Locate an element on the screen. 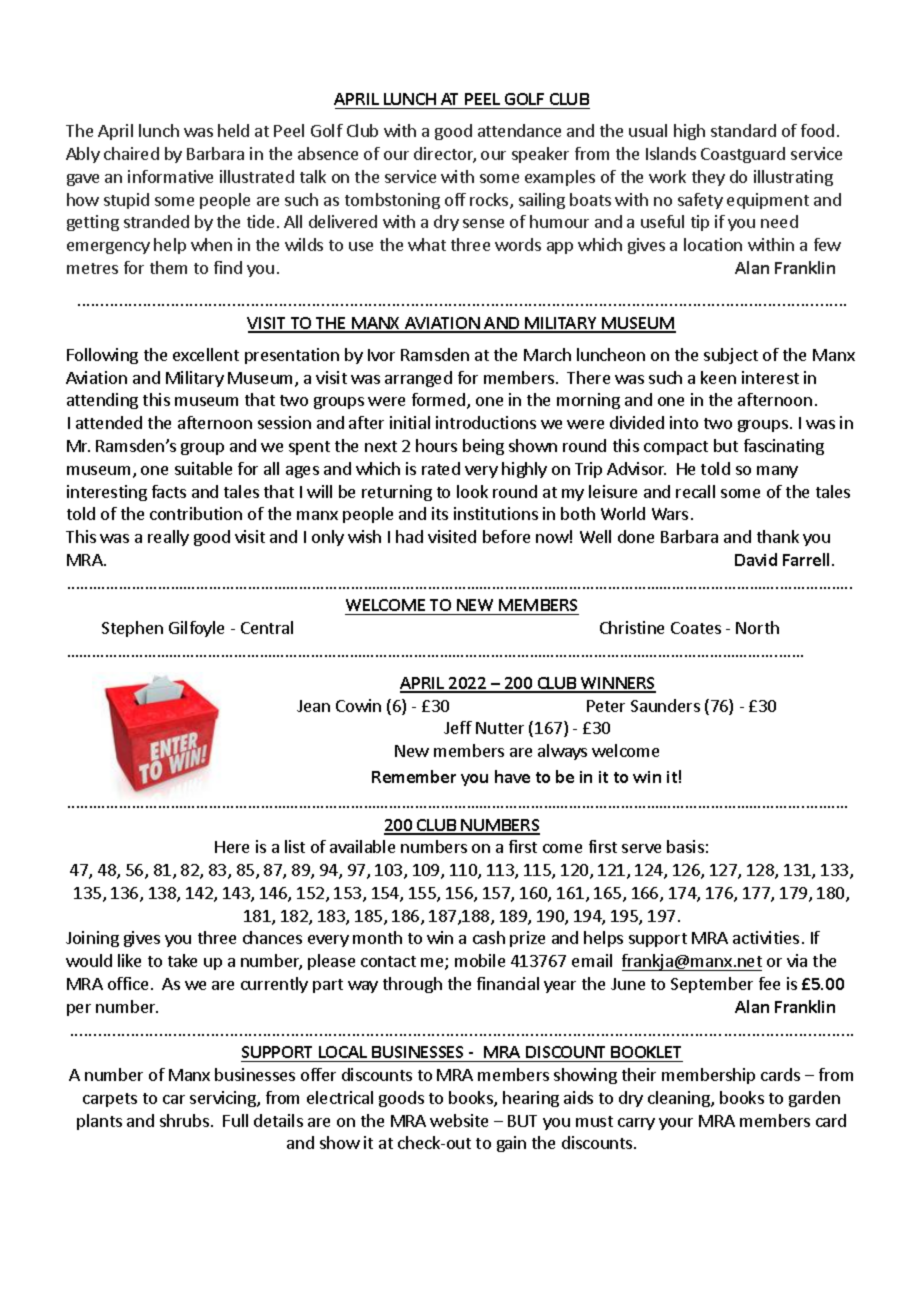 Image resolution: width=924 pixels, height=1308 pixels. Coastguard is located at coordinates (743, 155).
